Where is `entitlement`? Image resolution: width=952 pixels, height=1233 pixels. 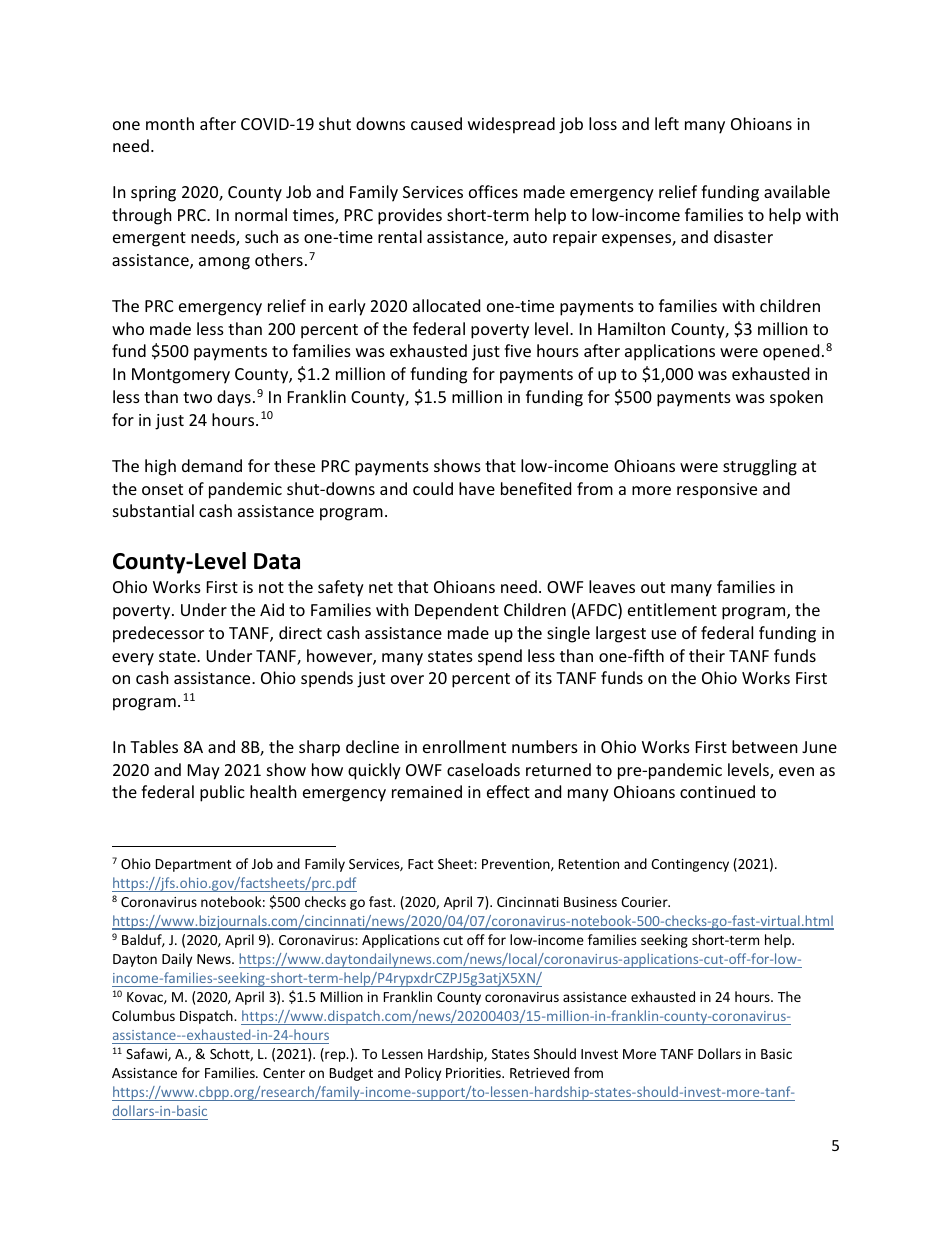
entitlement is located at coordinates (672, 609).
